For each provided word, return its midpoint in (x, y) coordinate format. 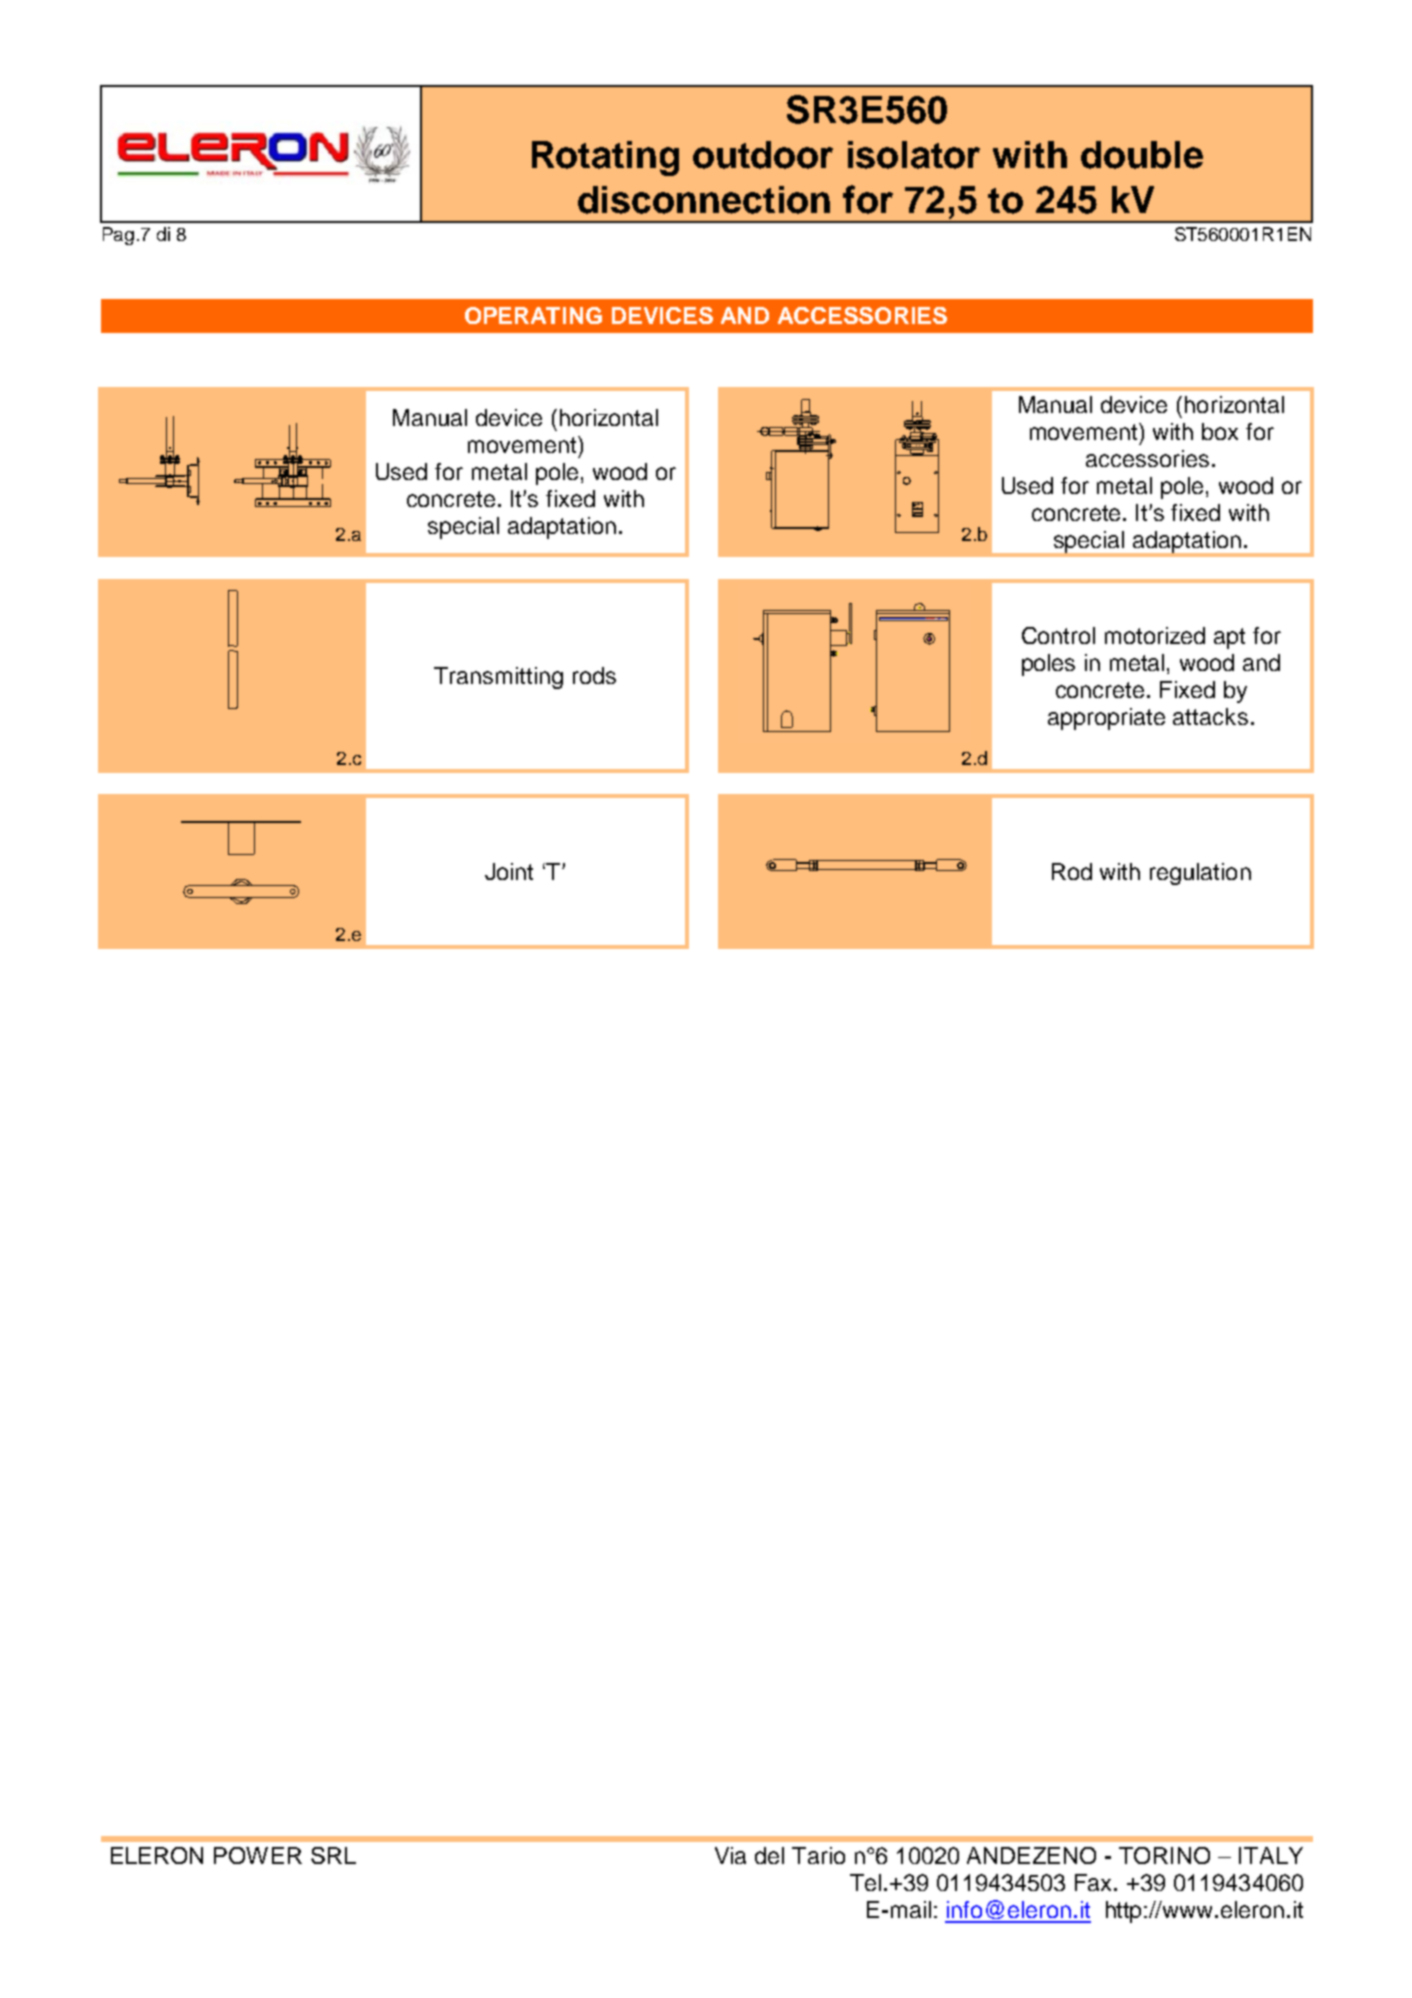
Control (1058, 635)
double (1142, 155)
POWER (258, 1855)
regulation (1200, 874)
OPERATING (533, 315)
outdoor (763, 155)
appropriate (1106, 719)
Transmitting (498, 678)
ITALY (1271, 1855)
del (769, 1855)
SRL (333, 1855)
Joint (509, 871)
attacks (1210, 716)
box (1220, 431)
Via (730, 1855)
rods (594, 675)
